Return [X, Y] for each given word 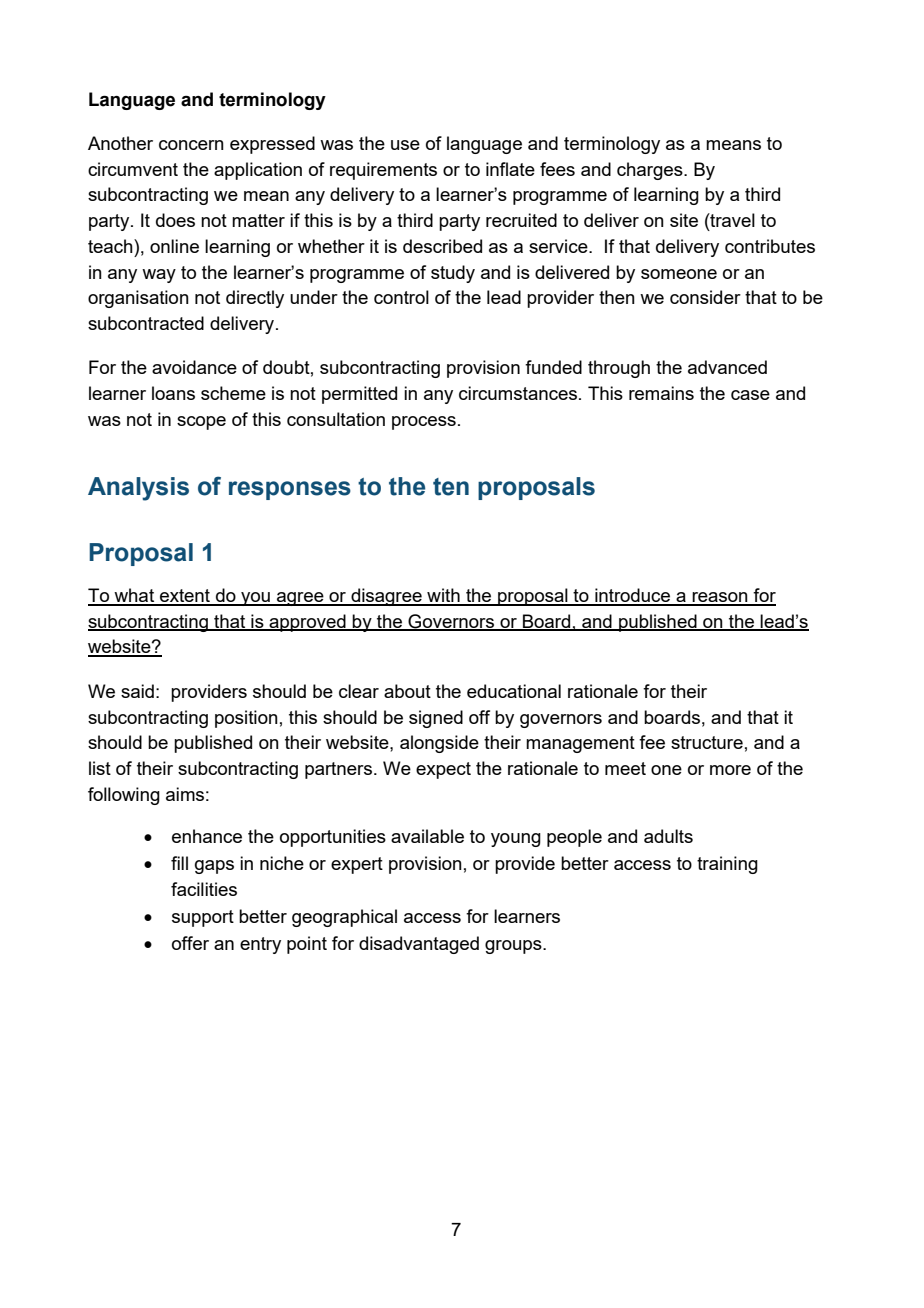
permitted [359, 395]
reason [720, 598]
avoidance [194, 367]
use [405, 145]
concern [191, 145]
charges [651, 171]
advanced [727, 367]
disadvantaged [419, 945]
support [203, 918]
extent [185, 597]
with [443, 596]
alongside [439, 744]
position [246, 719]
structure [707, 742]
